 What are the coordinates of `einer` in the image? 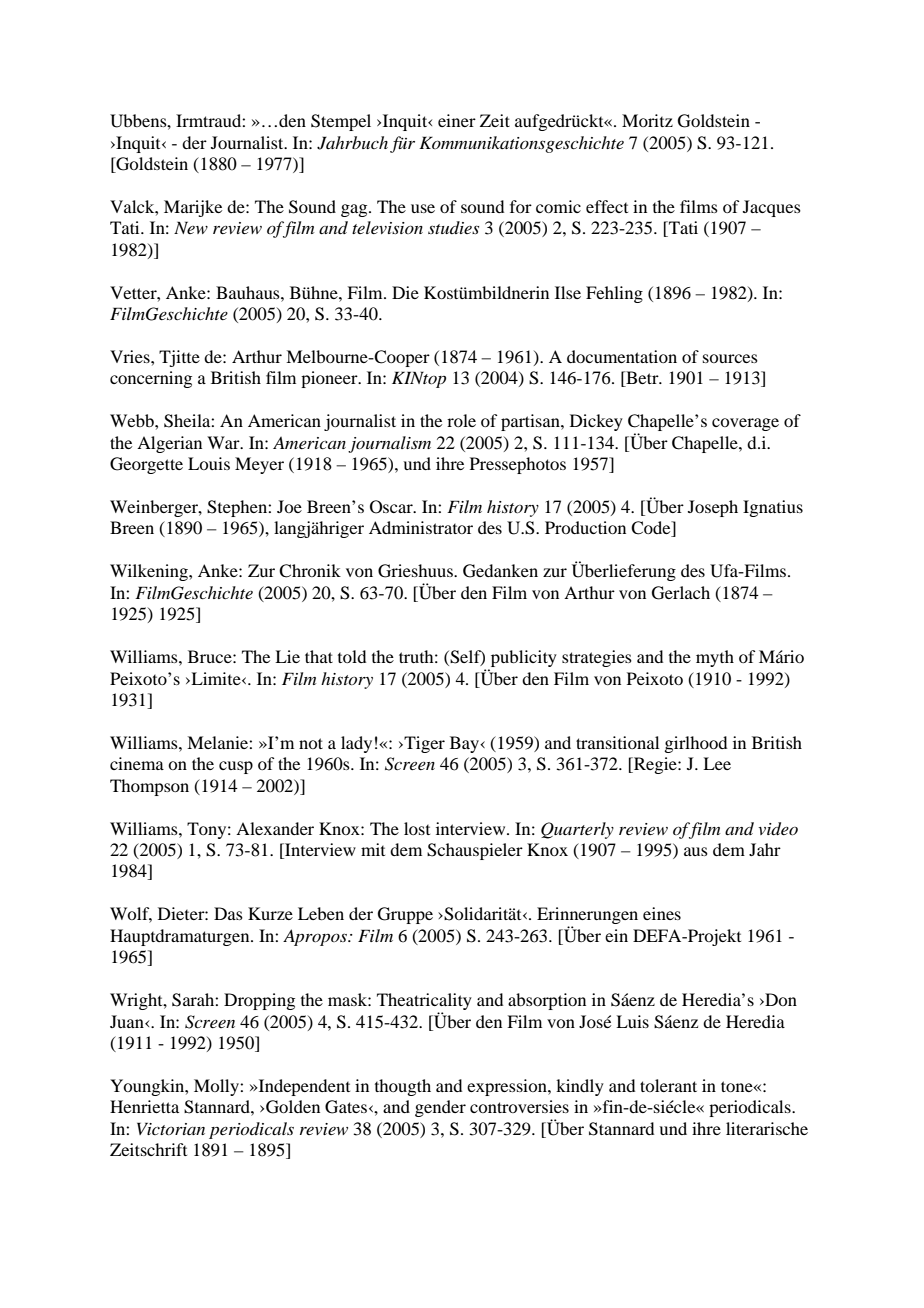 It's located at (457, 120).
